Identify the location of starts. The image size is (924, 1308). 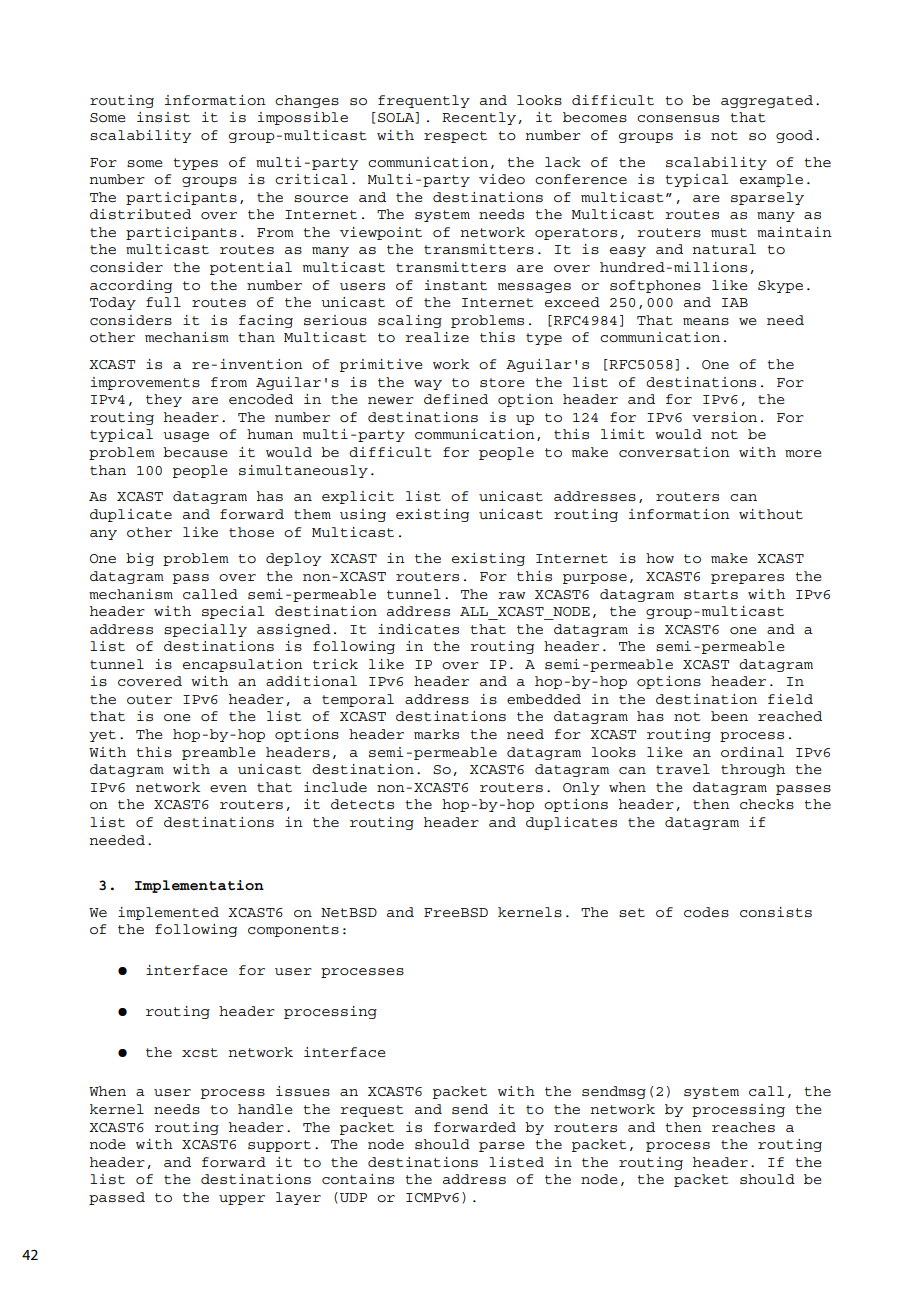
(711, 594).
